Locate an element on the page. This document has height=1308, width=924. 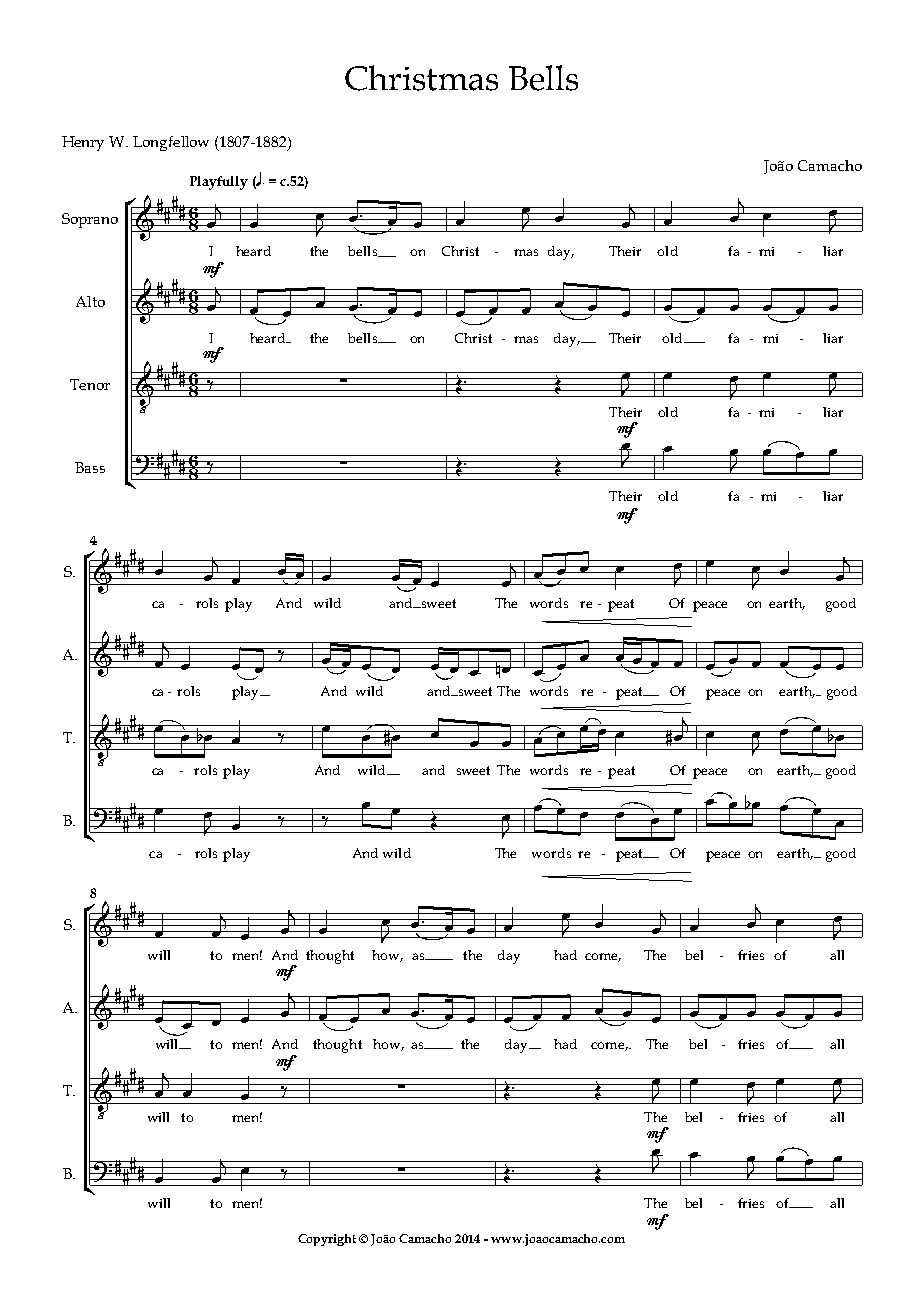
Copyright is located at coordinates (327, 1240).
